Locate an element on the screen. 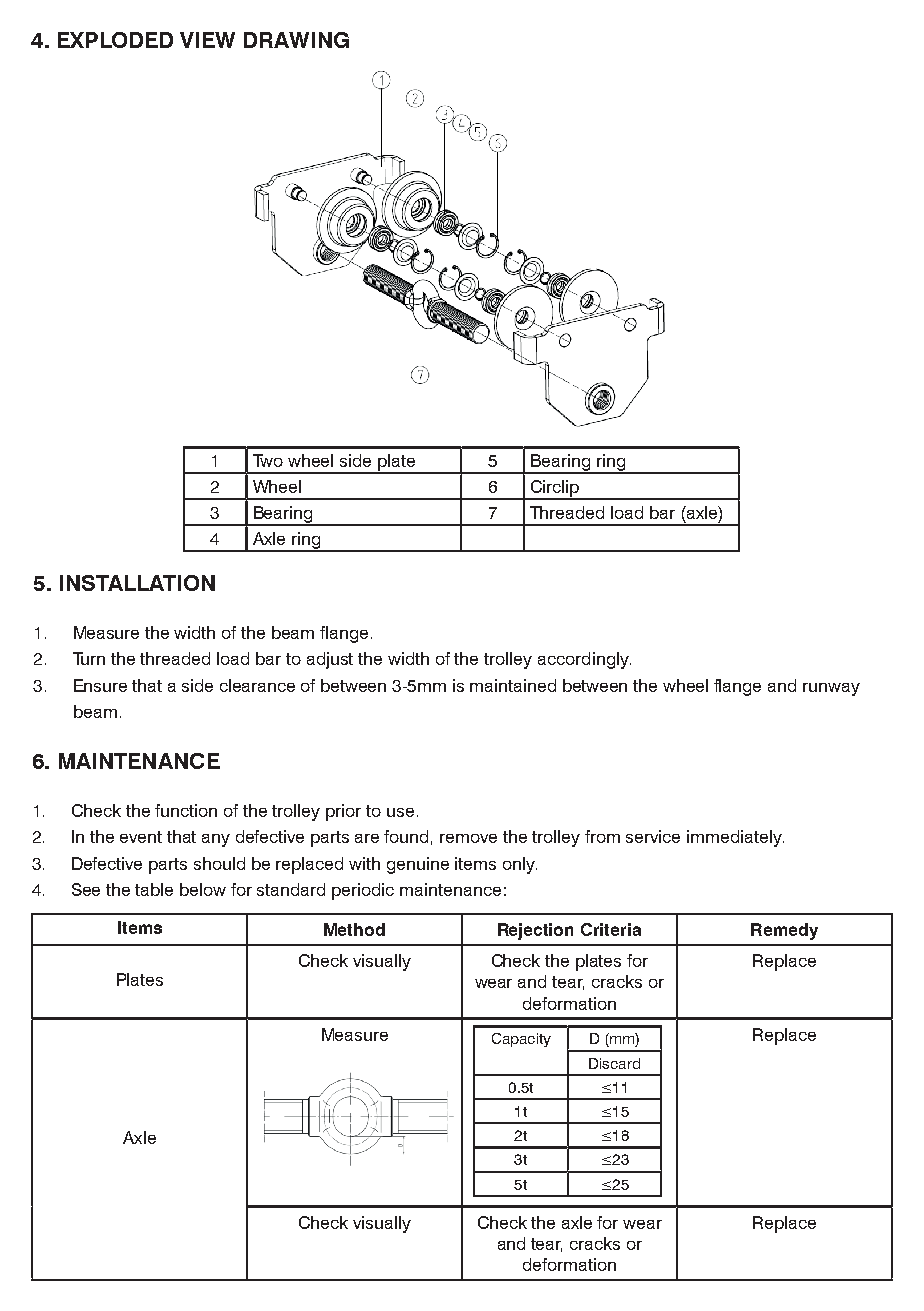 The image size is (924, 1311). VIEW is located at coordinates (207, 40).
